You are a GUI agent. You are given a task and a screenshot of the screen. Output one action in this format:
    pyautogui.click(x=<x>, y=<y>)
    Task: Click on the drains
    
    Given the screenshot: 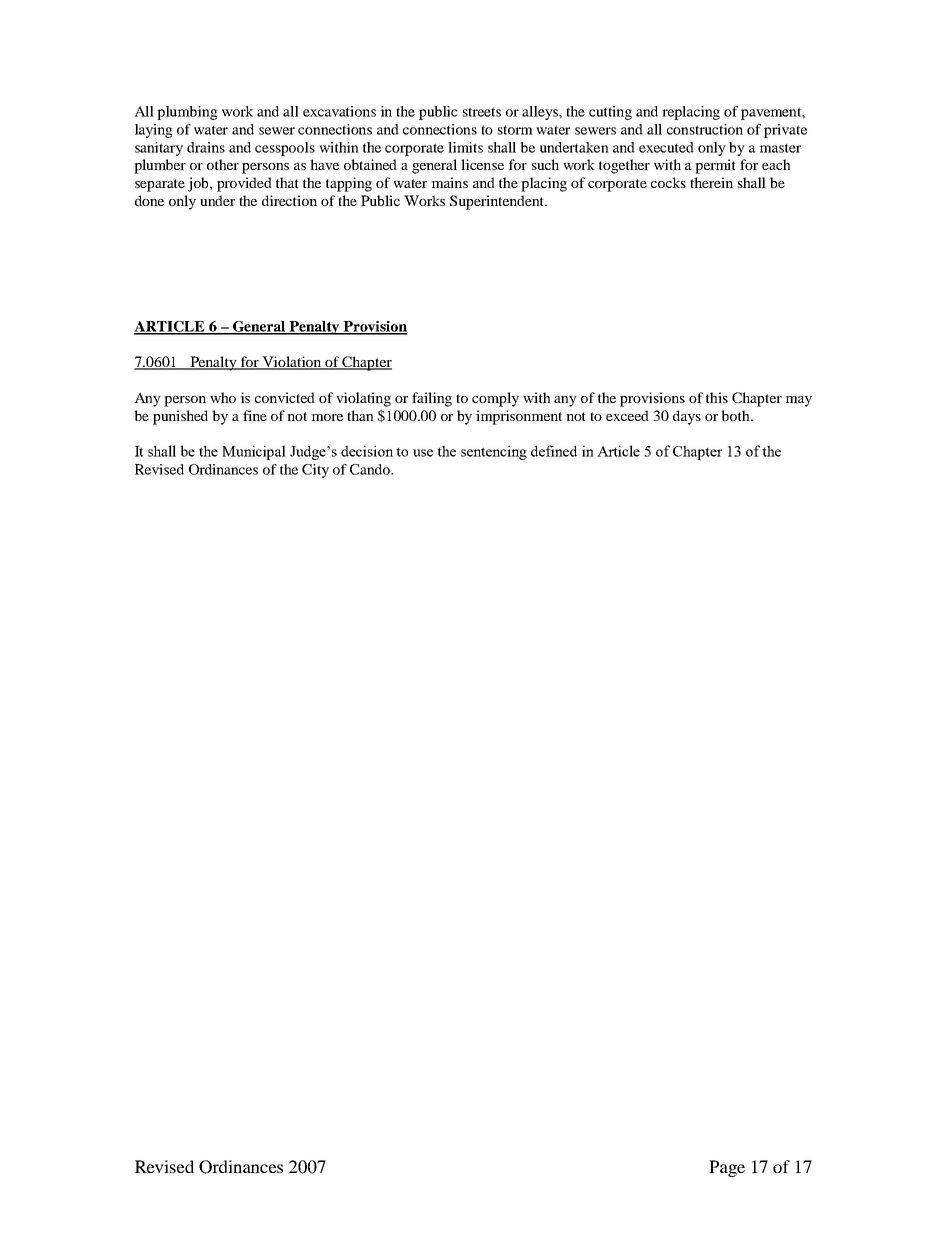 What is the action you would take?
    pyautogui.click(x=206, y=147)
